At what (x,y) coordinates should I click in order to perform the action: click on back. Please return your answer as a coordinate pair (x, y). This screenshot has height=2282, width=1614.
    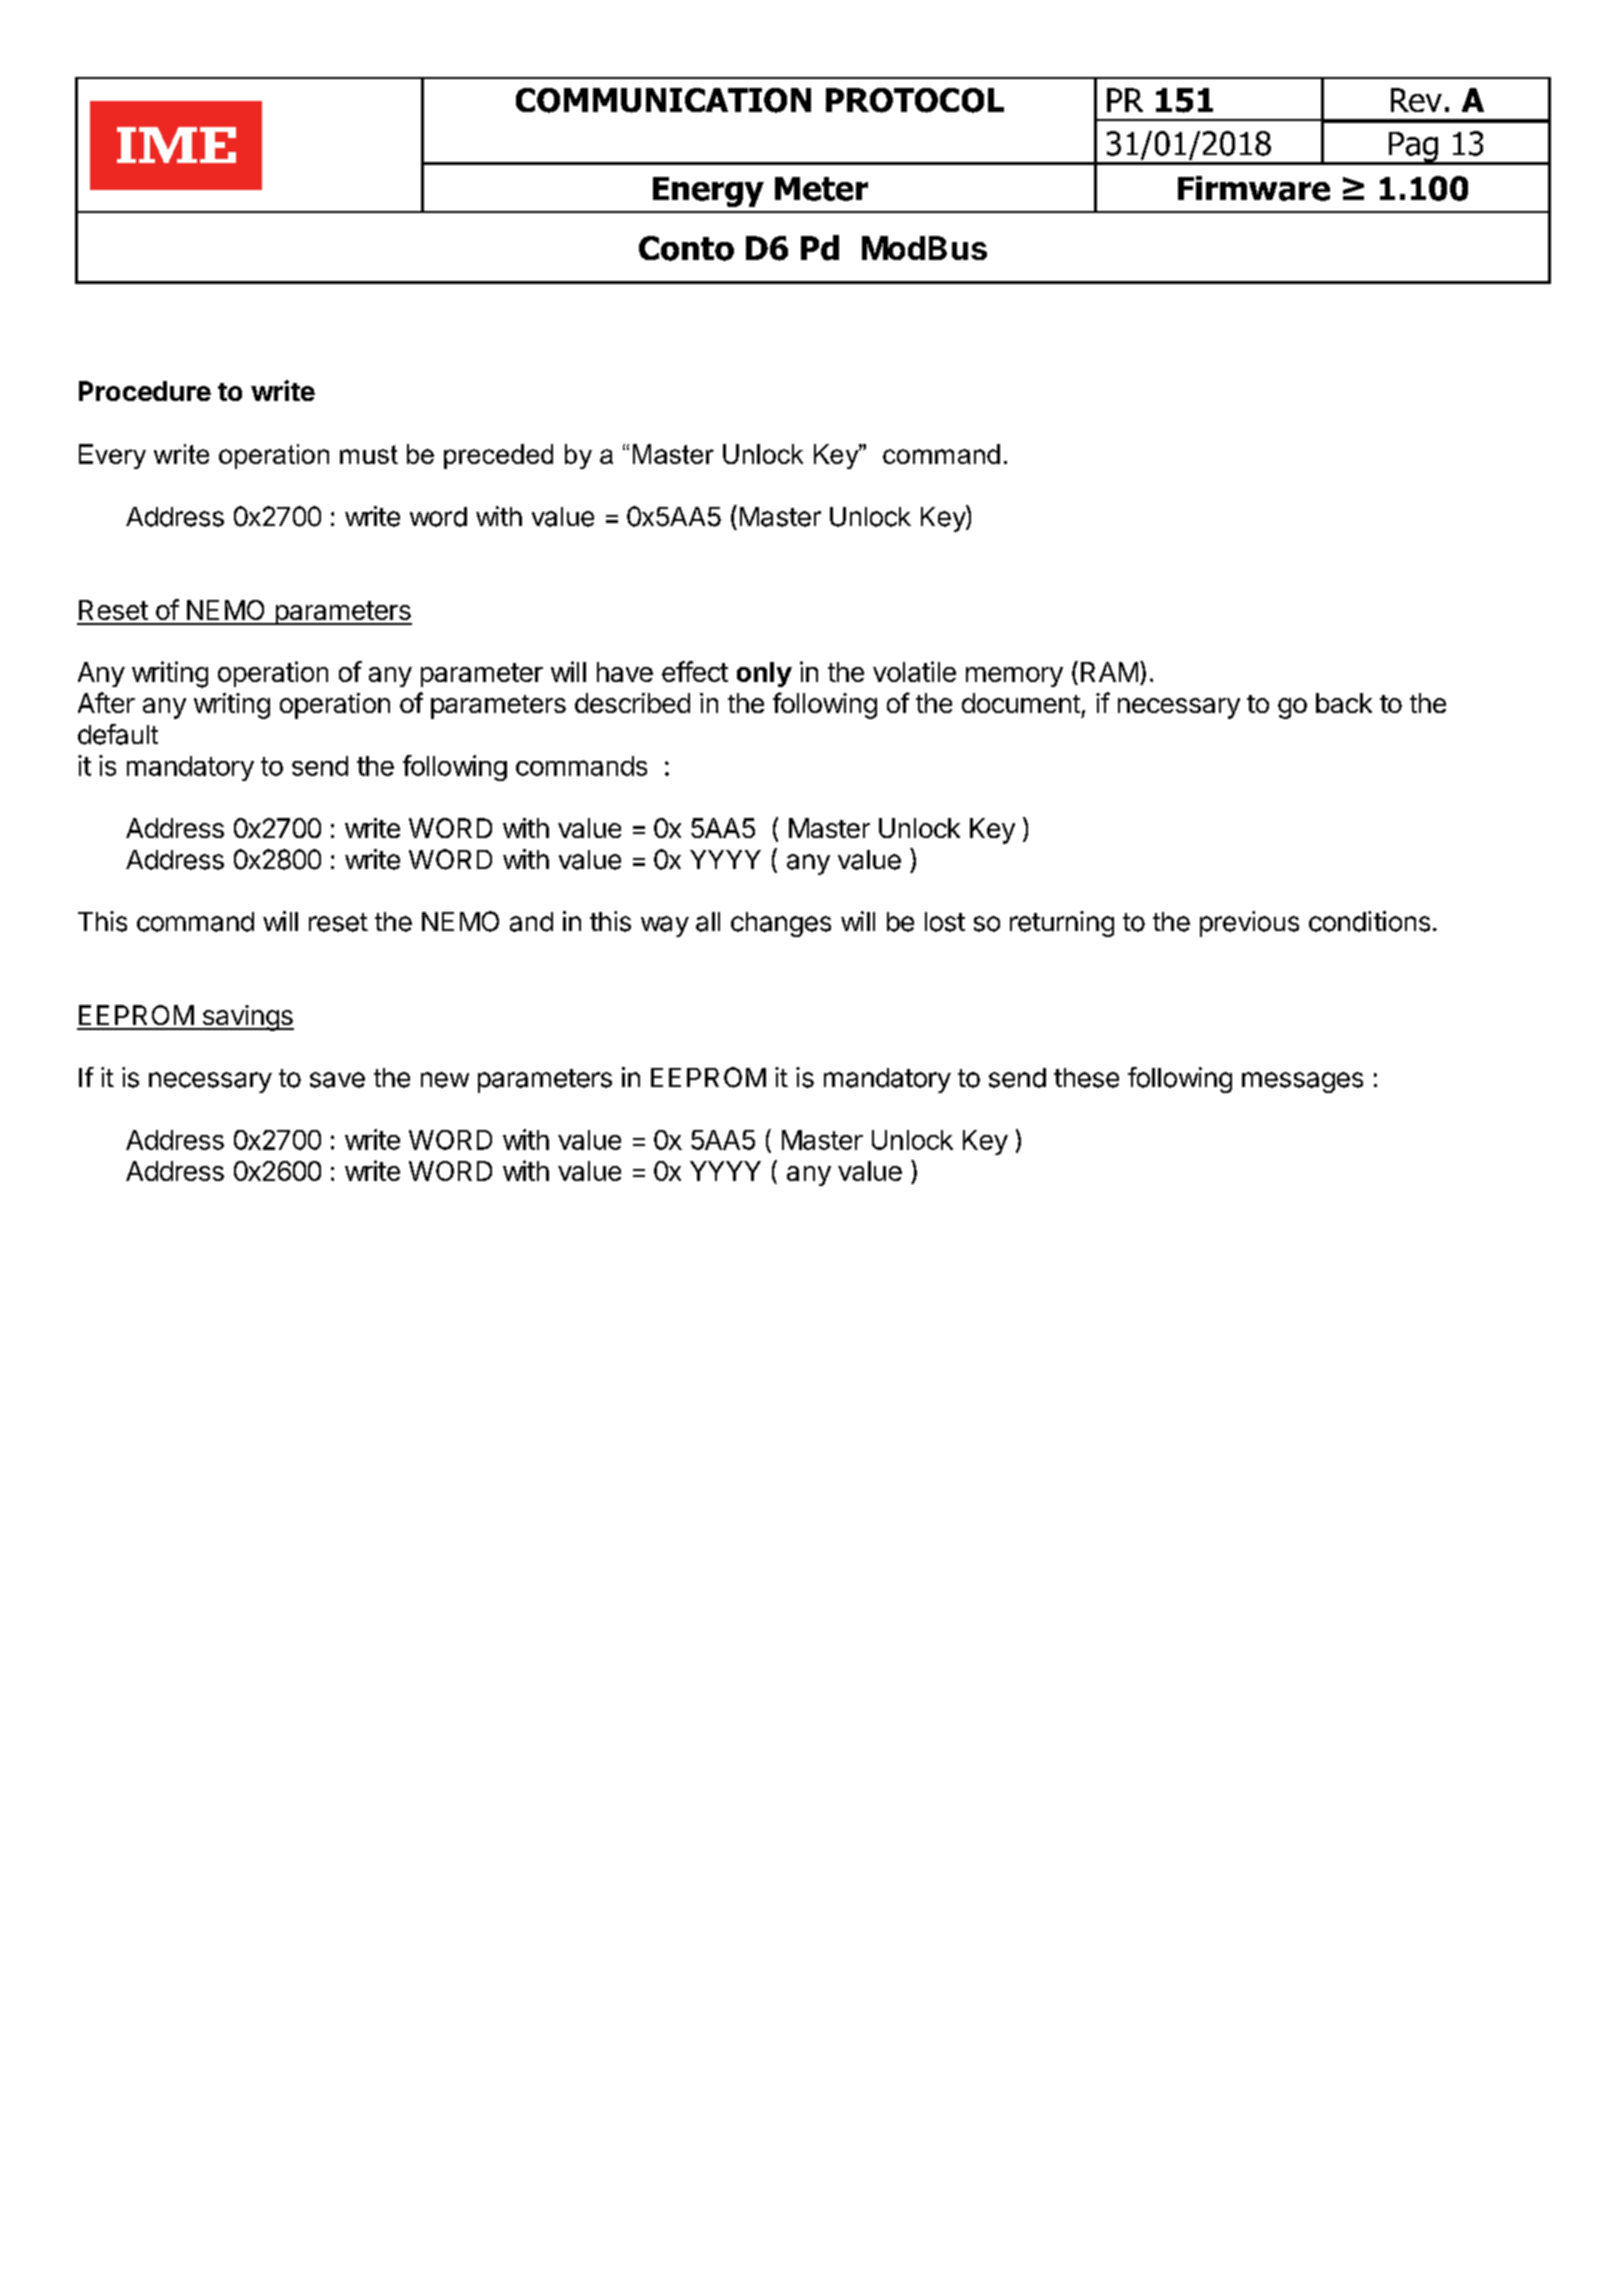
    Looking at the image, I should click on (1344, 703).
